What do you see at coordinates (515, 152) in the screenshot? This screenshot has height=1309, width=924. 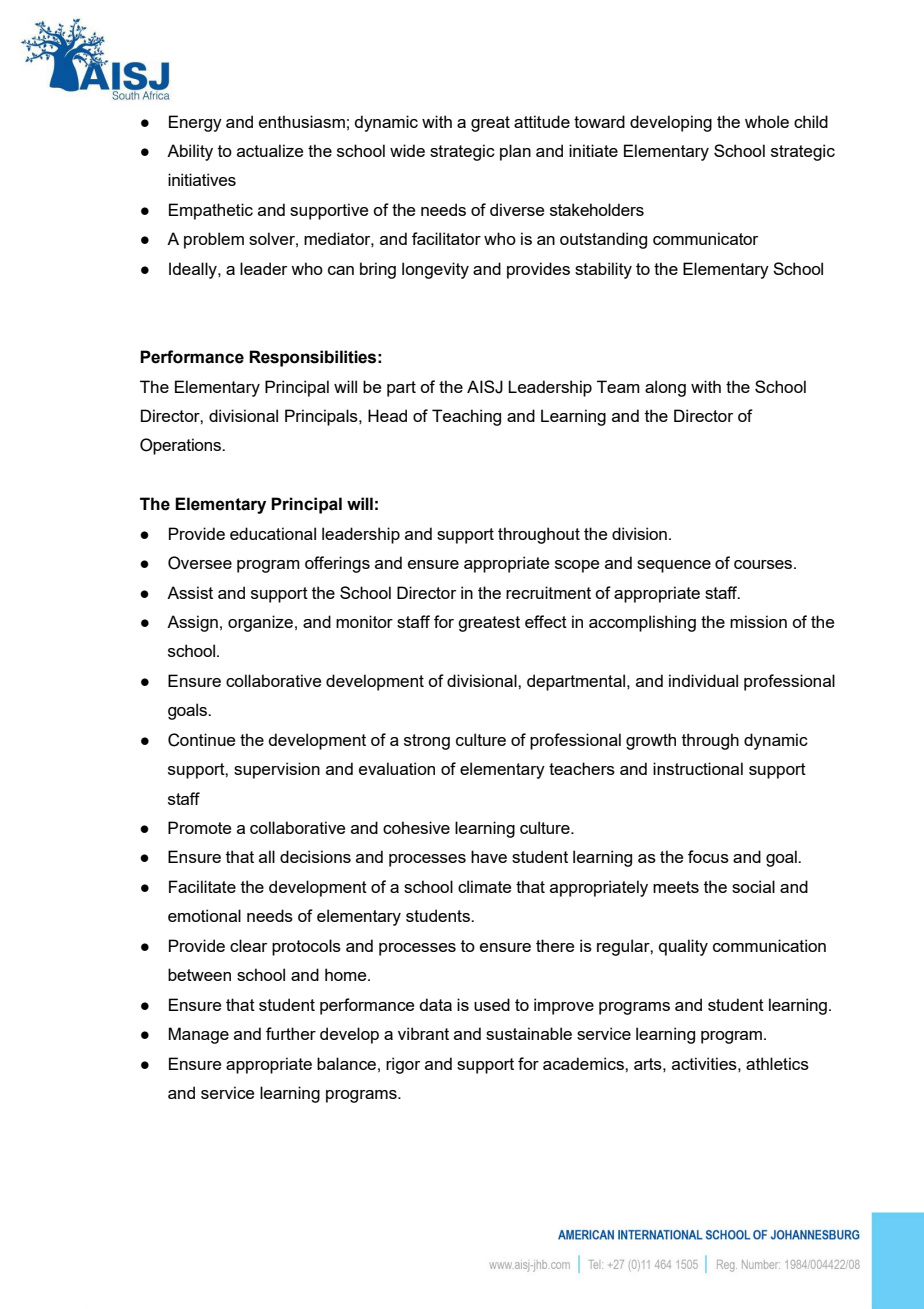 I see `plan` at bounding box center [515, 152].
